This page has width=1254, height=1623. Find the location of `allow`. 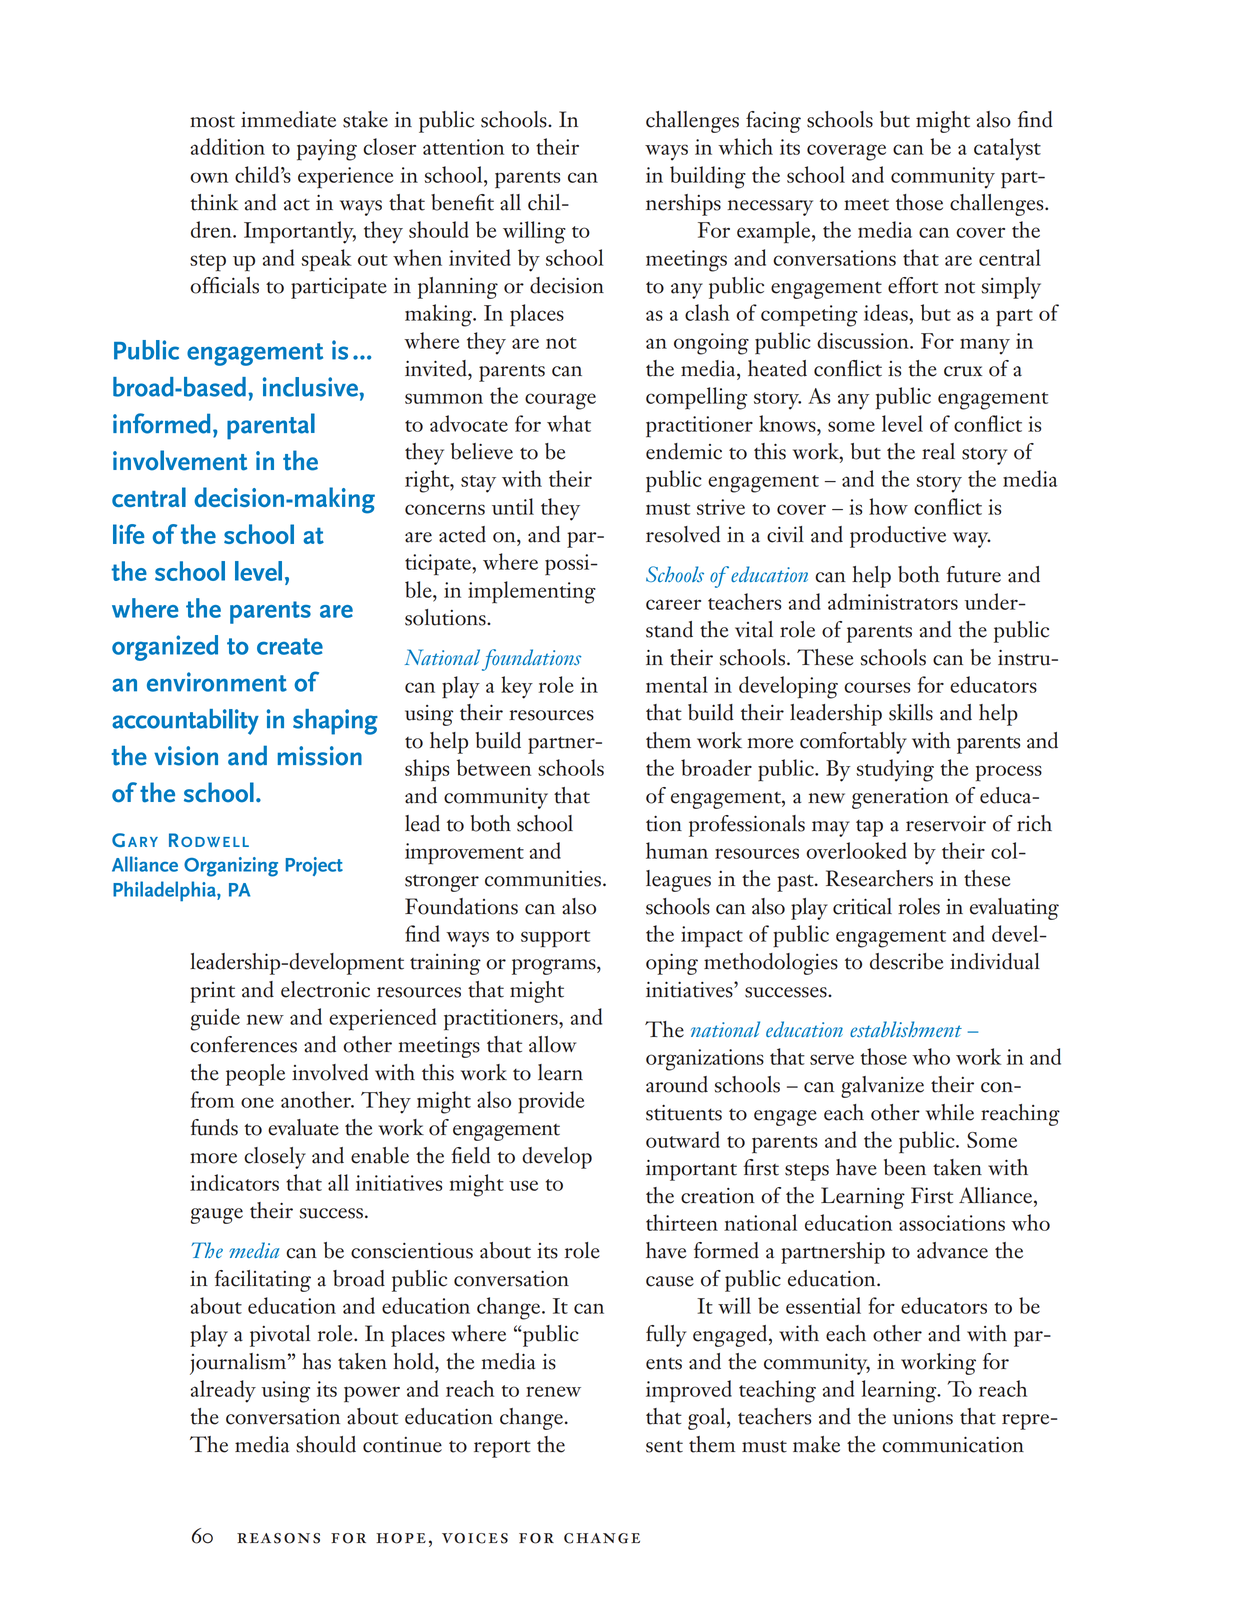

allow is located at coordinates (552, 1044).
